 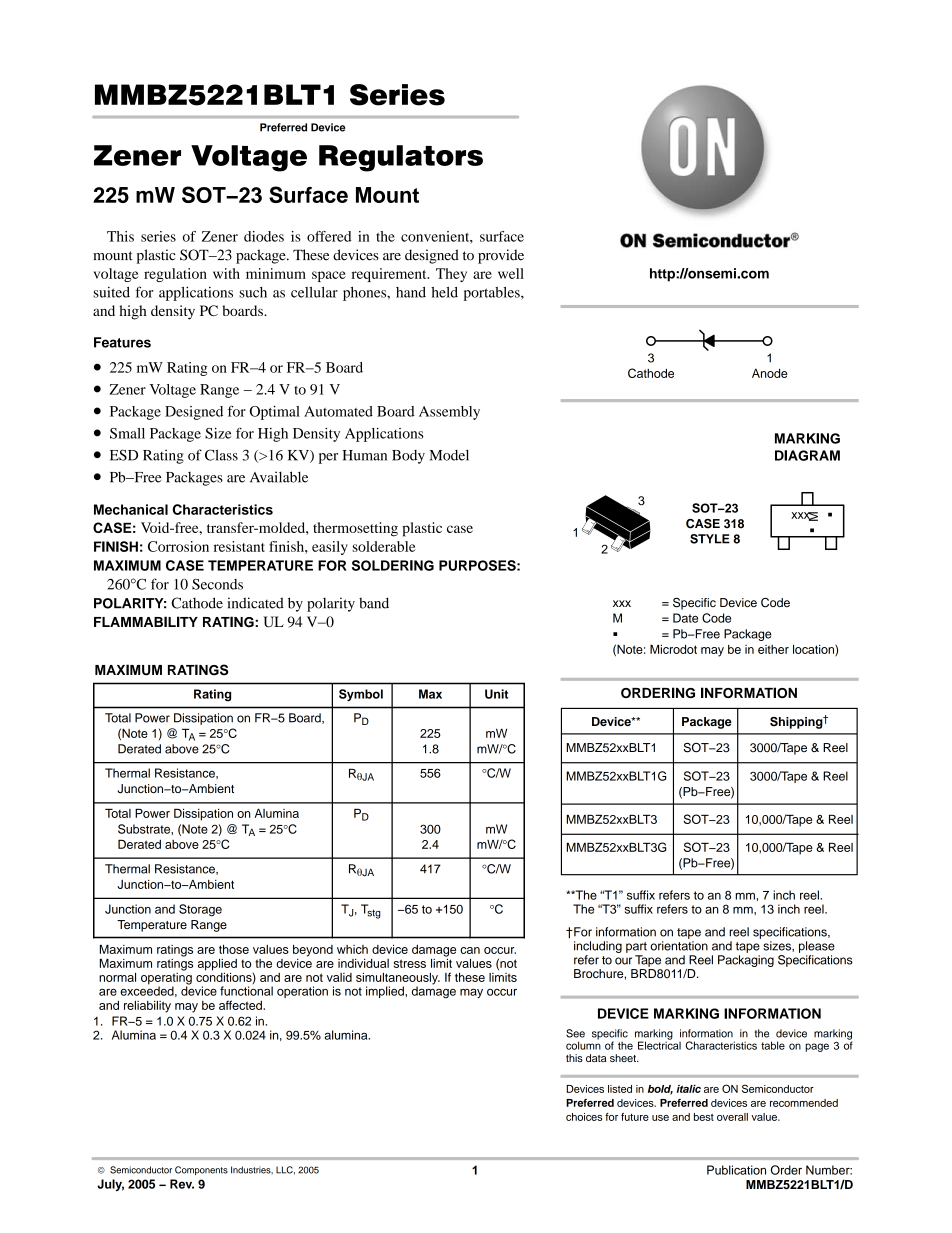 I want to click on diodes, so click(x=264, y=236).
